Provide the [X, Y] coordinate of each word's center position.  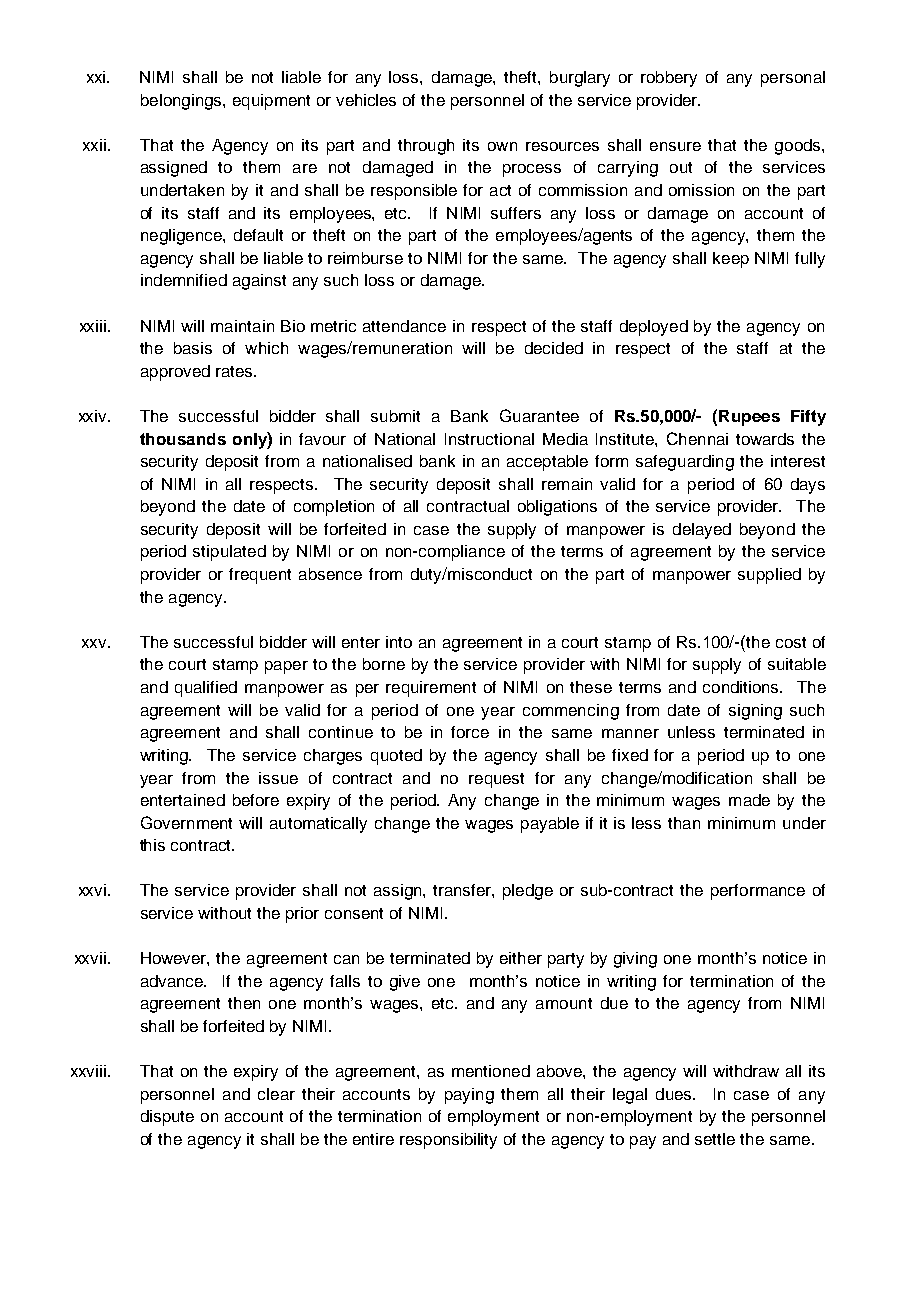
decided [554, 348]
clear [276, 1094]
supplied [769, 576]
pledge [528, 892]
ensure [675, 146]
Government [186, 822]
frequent [260, 576]
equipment [271, 102]
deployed [654, 328]
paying [469, 1096]
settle [715, 1139]
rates [236, 371]
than [684, 823]
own [502, 146]
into [399, 642]
